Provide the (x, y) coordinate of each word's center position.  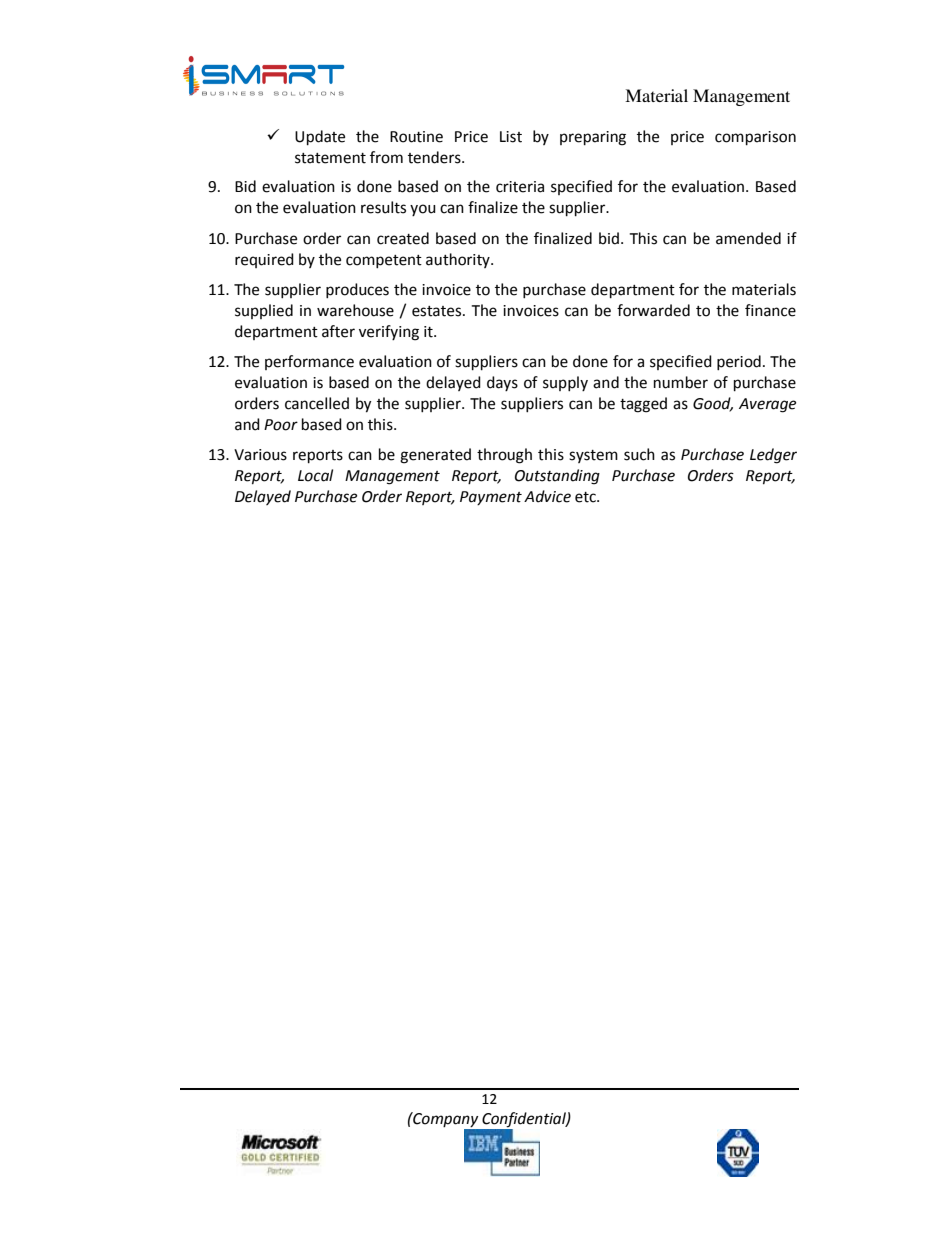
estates (438, 311)
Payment (491, 498)
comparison (755, 138)
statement (330, 158)
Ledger (773, 456)
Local (315, 475)
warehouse (355, 310)
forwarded (653, 310)
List (511, 137)
